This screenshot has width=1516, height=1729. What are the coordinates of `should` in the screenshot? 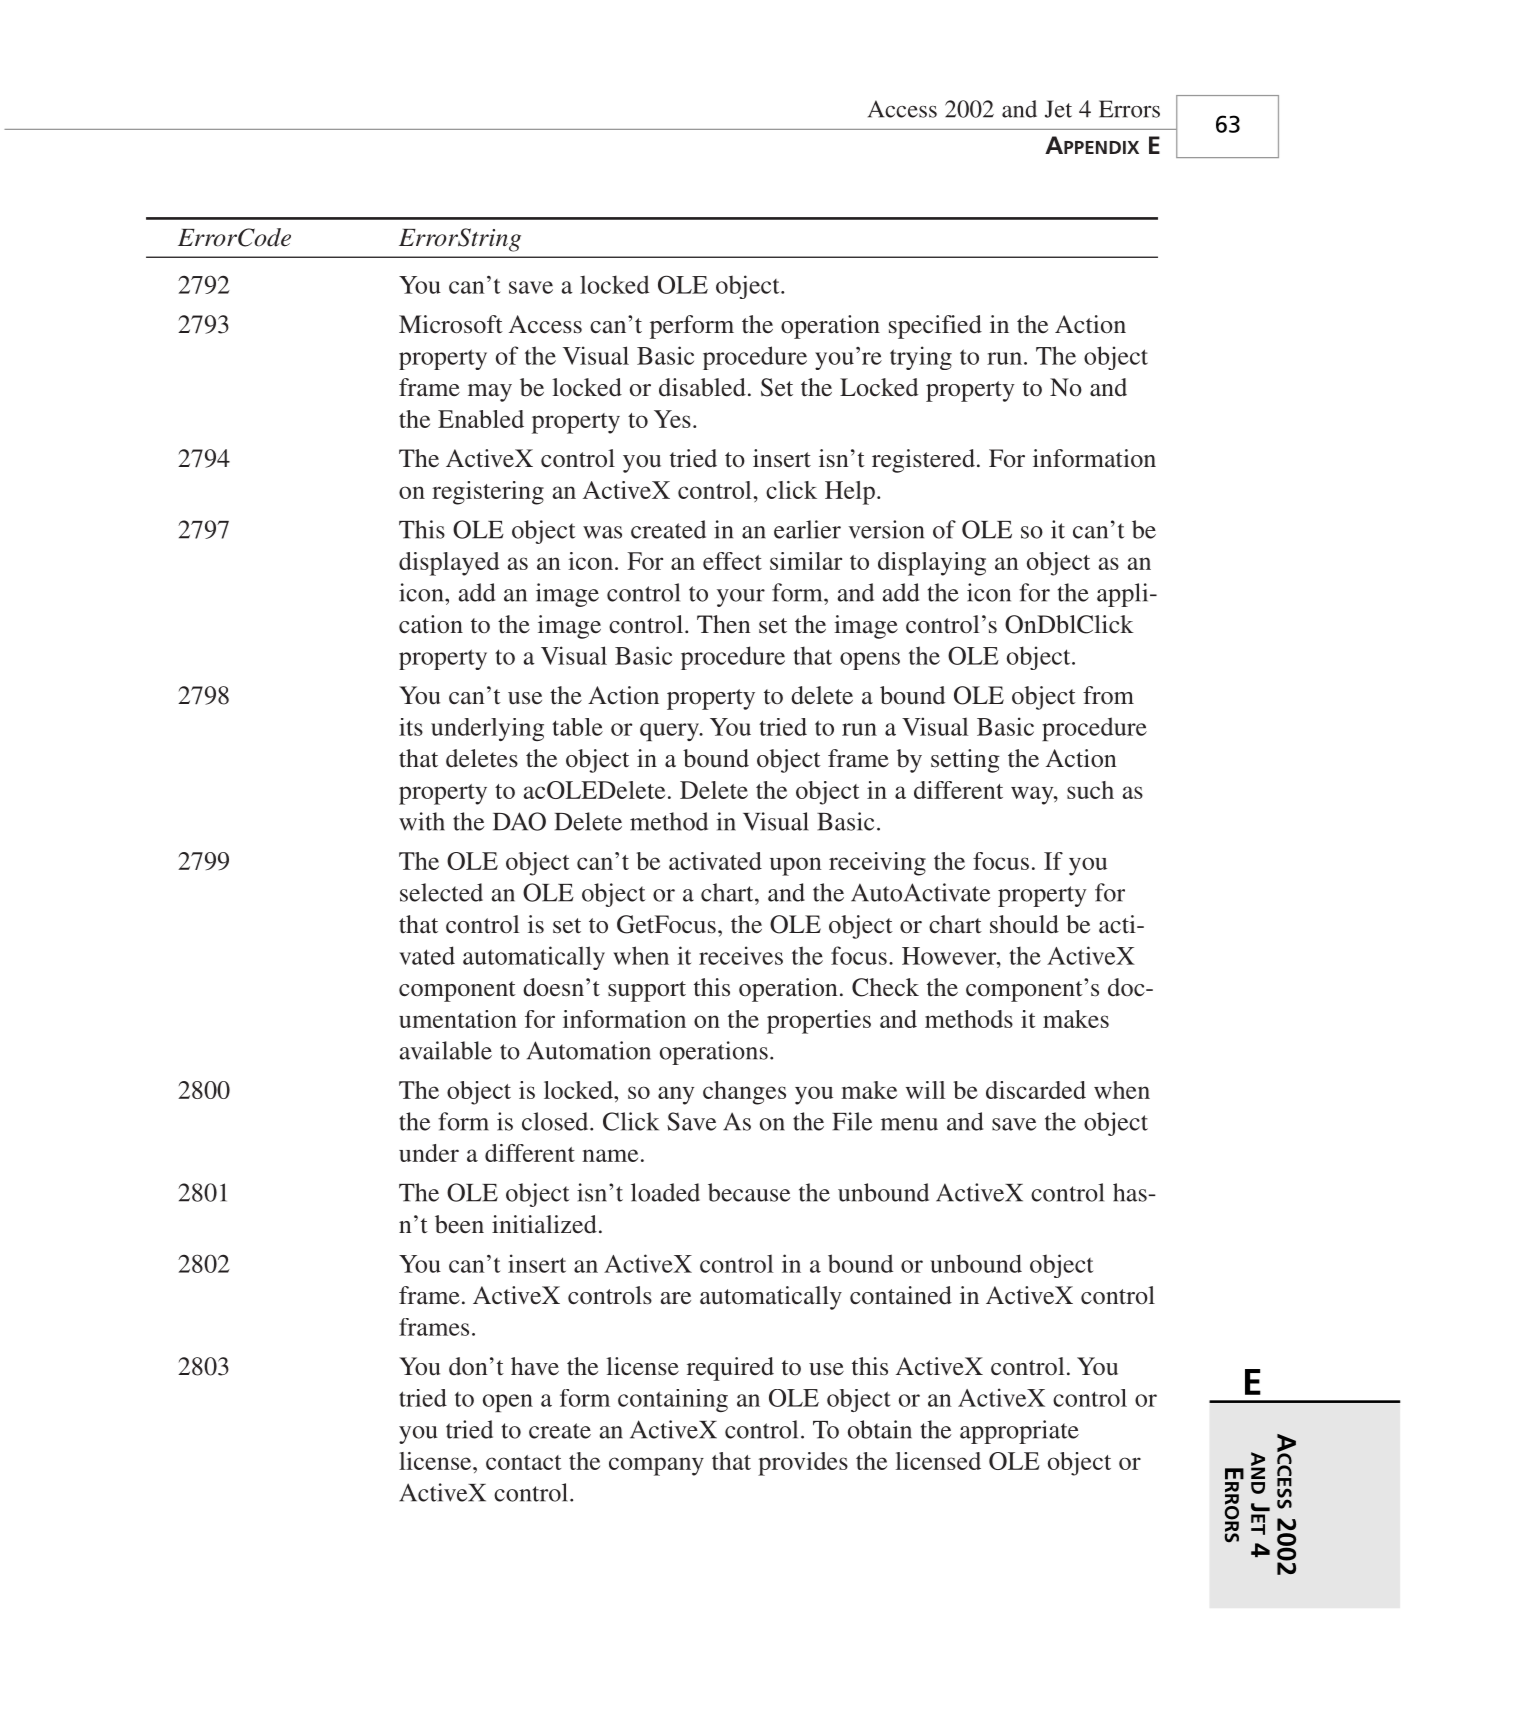 It's located at (1024, 924).
